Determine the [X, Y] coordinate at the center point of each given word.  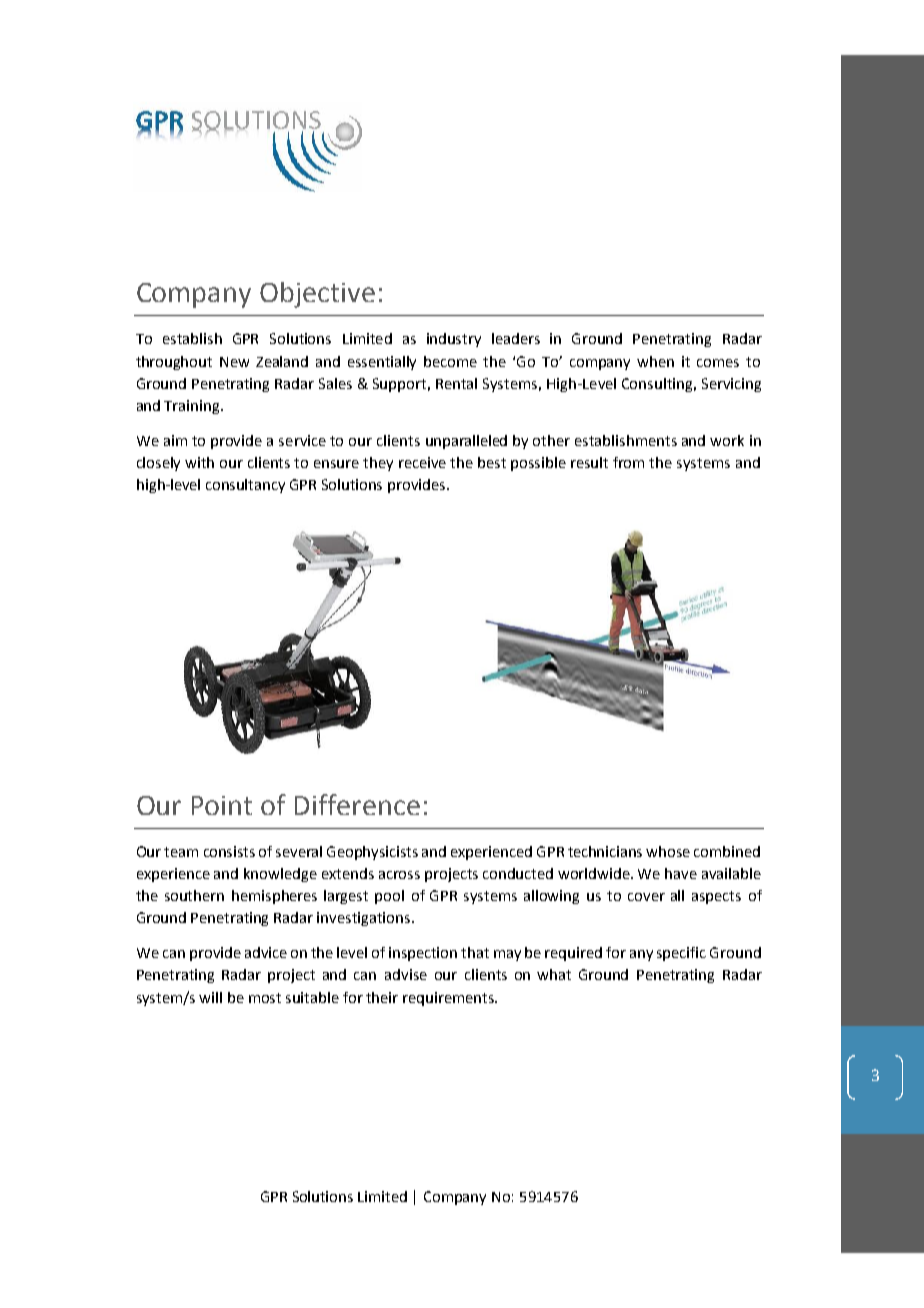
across [399, 875]
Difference [357, 804]
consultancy [245, 486]
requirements [449, 999]
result [589, 462]
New [234, 362]
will [210, 997]
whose [668, 851]
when [655, 361]
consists [229, 851]
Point [222, 805]
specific [681, 954]
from [628, 462]
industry [454, 340]
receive [422, 462]
